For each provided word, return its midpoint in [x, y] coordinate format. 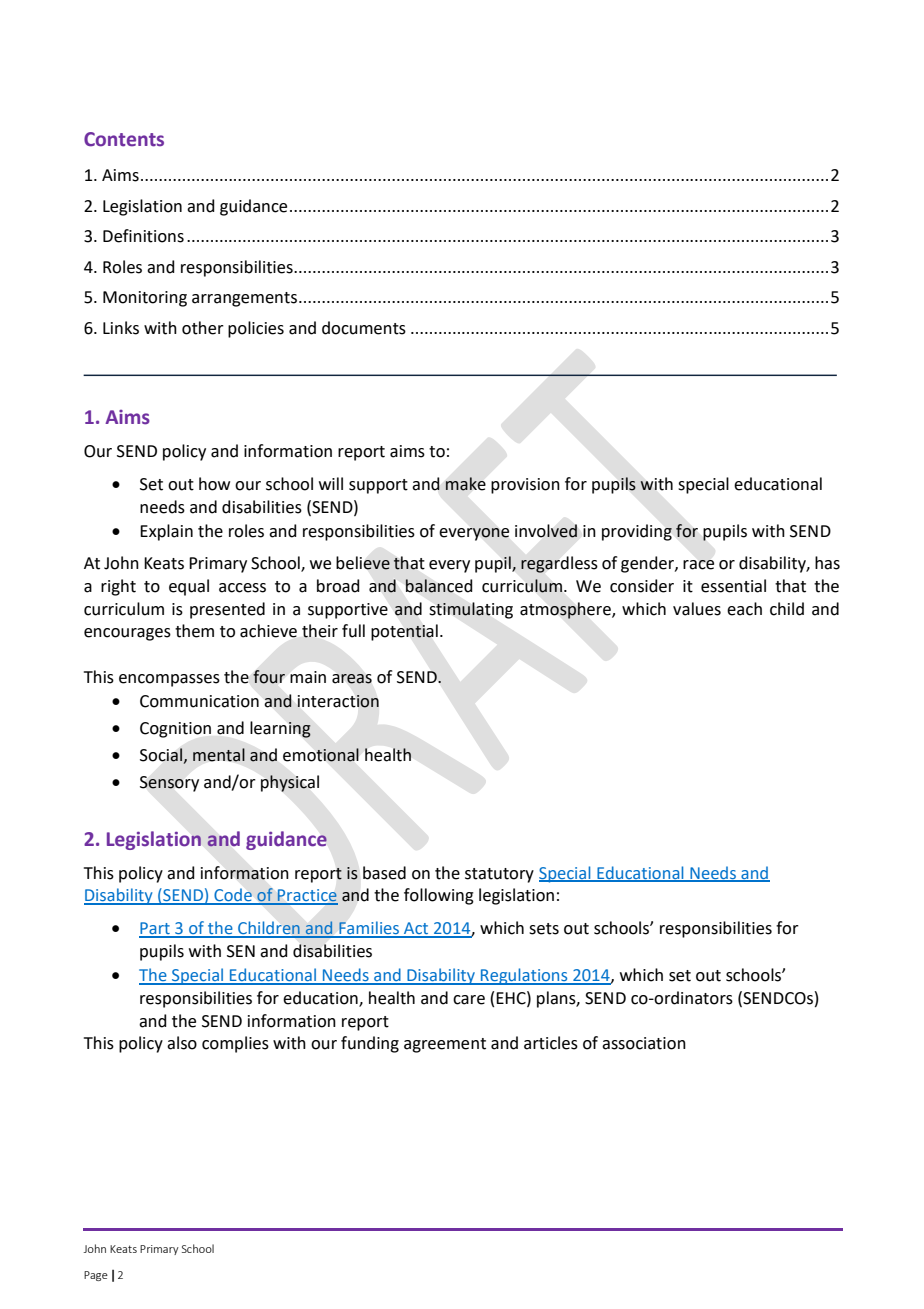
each [744, 609]
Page [96, 1276]
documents [364, 328]
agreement [445, 1045]
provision [525, 486]
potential [404, 632]
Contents [124, 139]
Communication [199, 701]
